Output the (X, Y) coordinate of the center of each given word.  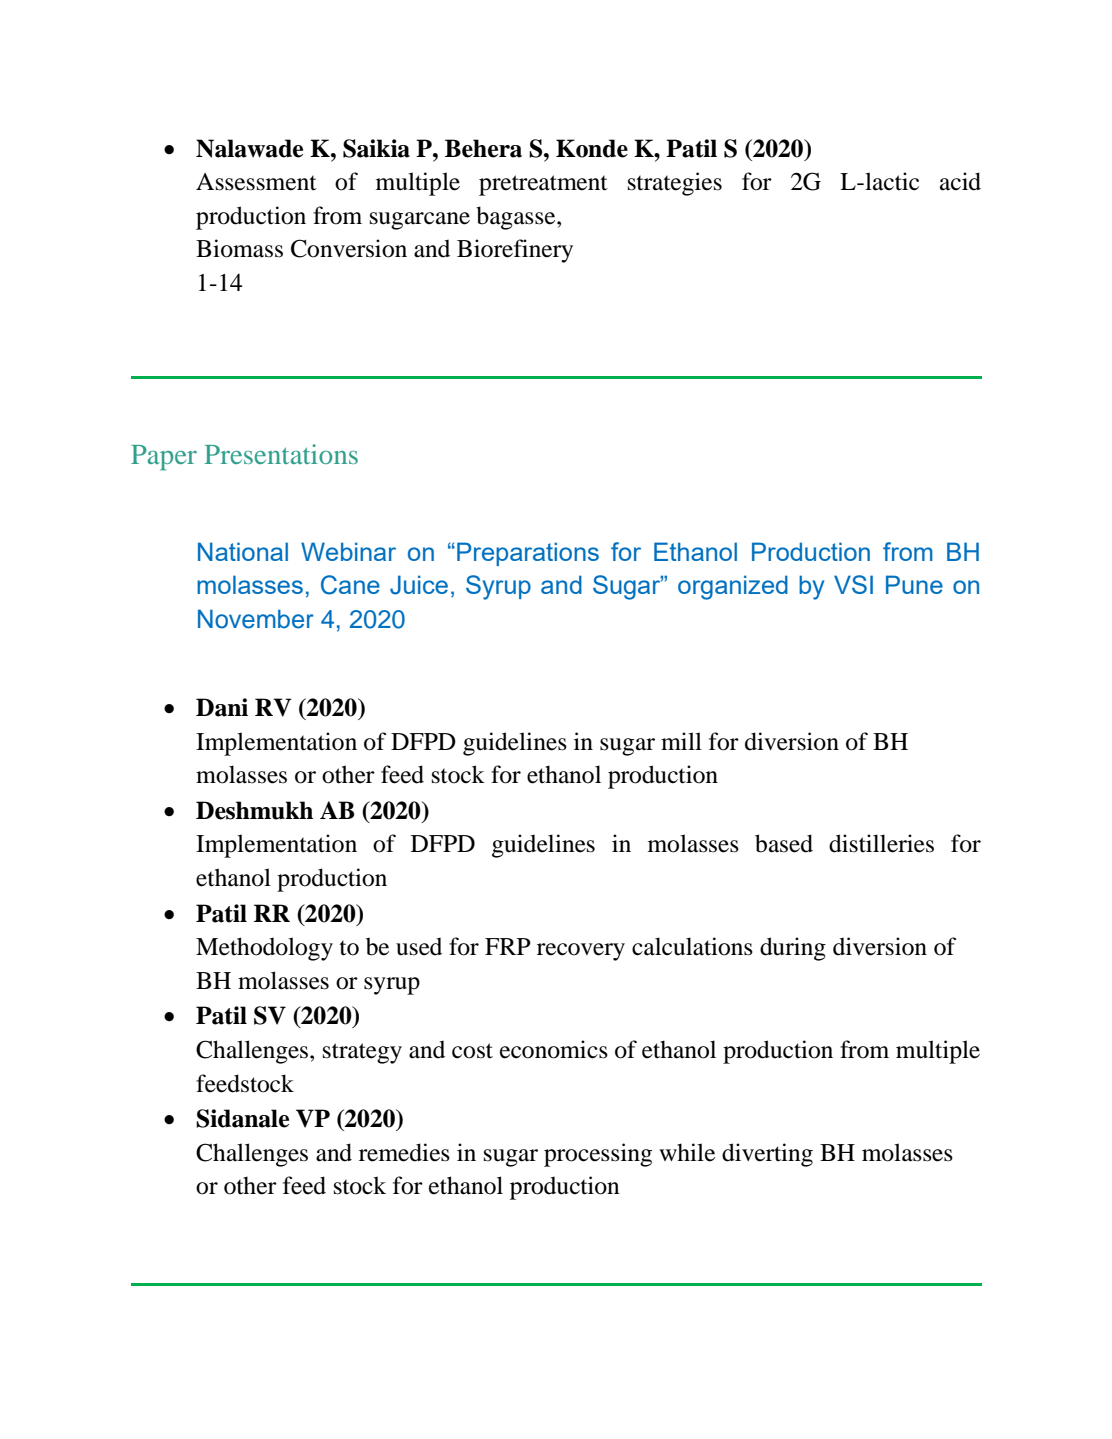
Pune (914, 584)
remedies (404, 1152)
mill (681, 741)
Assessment (256, 182)
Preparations (528, 554)
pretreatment (543, 185)
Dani (222, 707)
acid (960, 181)
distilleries (881, 843)
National (243, 551)
